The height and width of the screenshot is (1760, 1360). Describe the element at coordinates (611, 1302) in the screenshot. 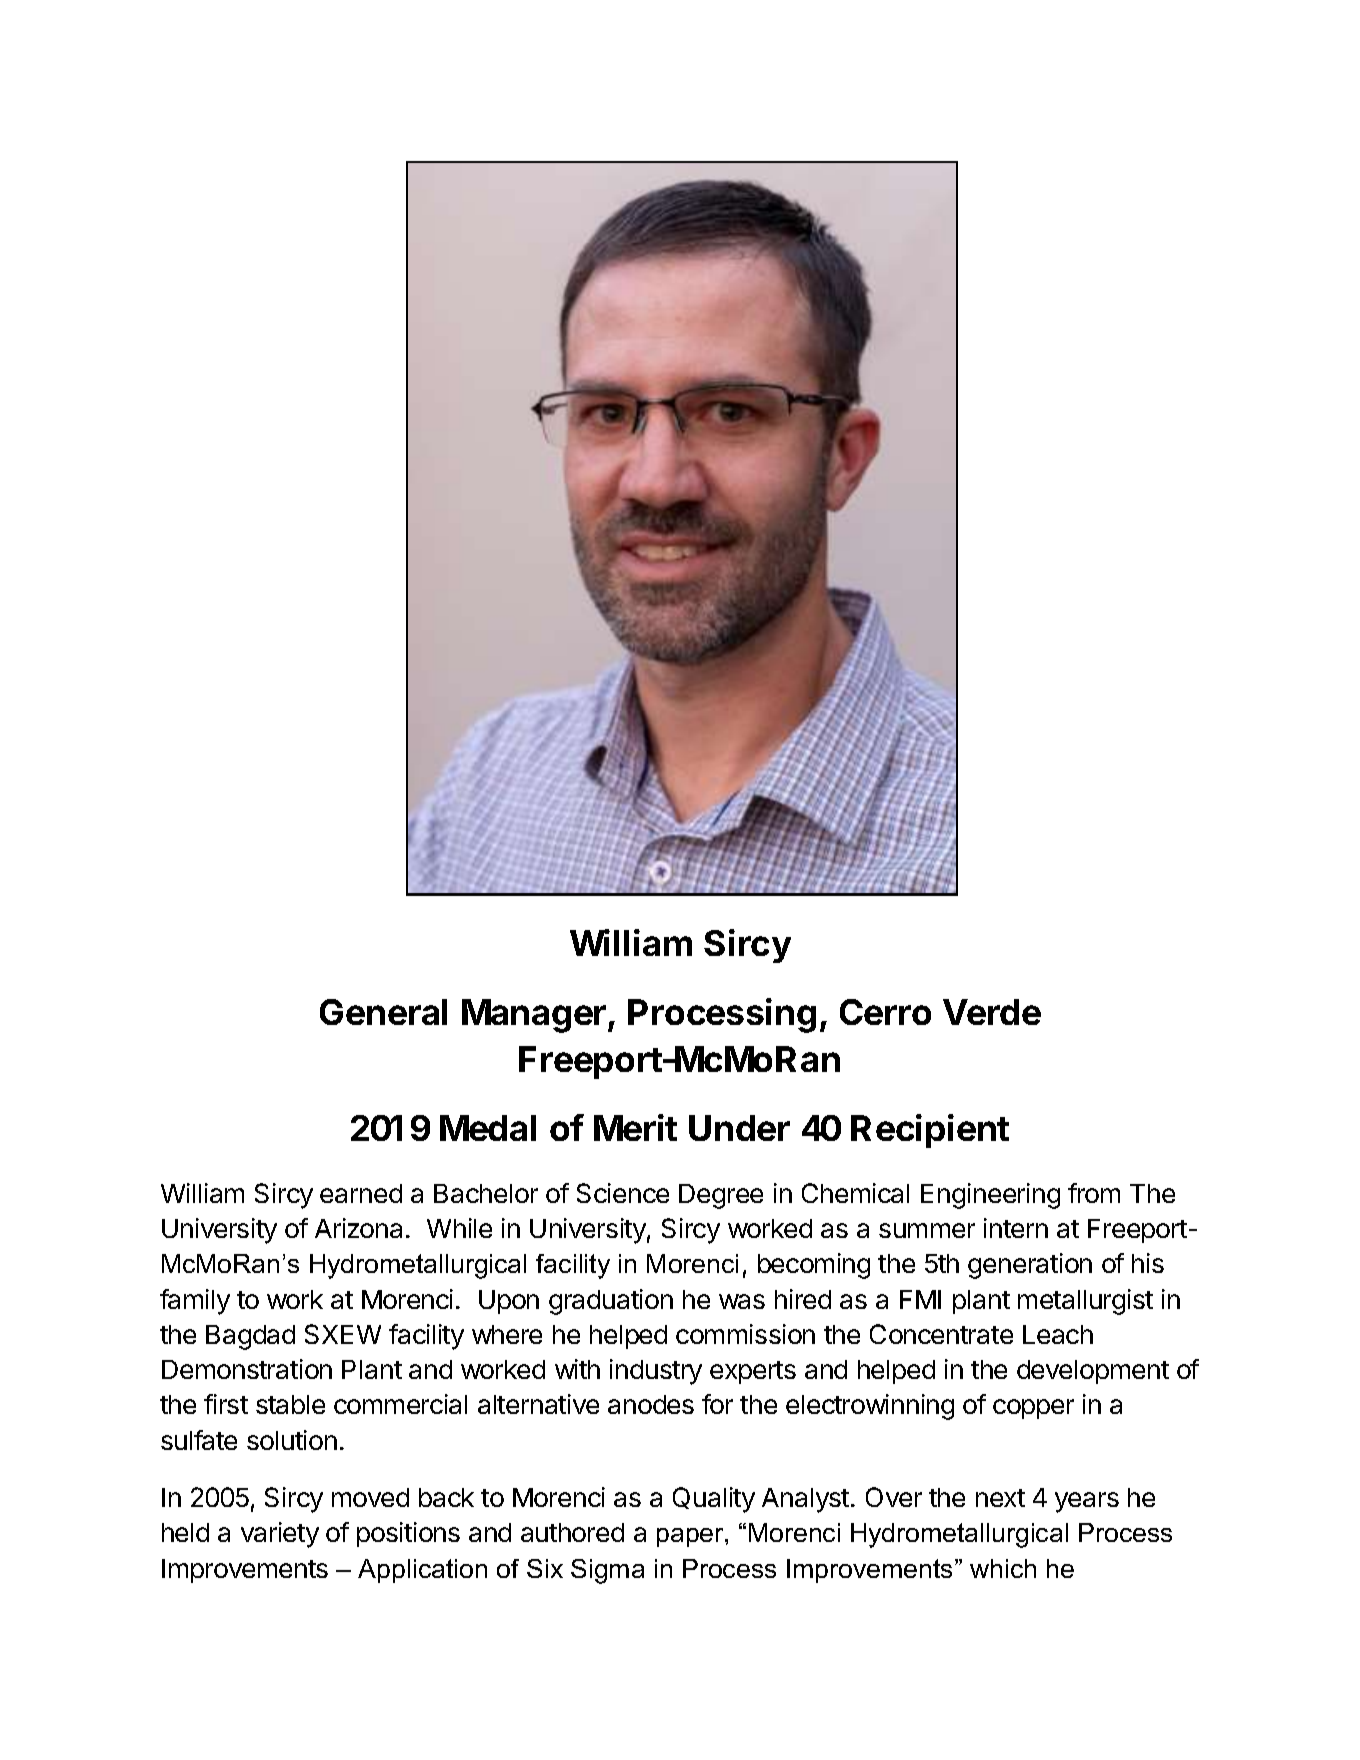

I see `graduation` at that location.
